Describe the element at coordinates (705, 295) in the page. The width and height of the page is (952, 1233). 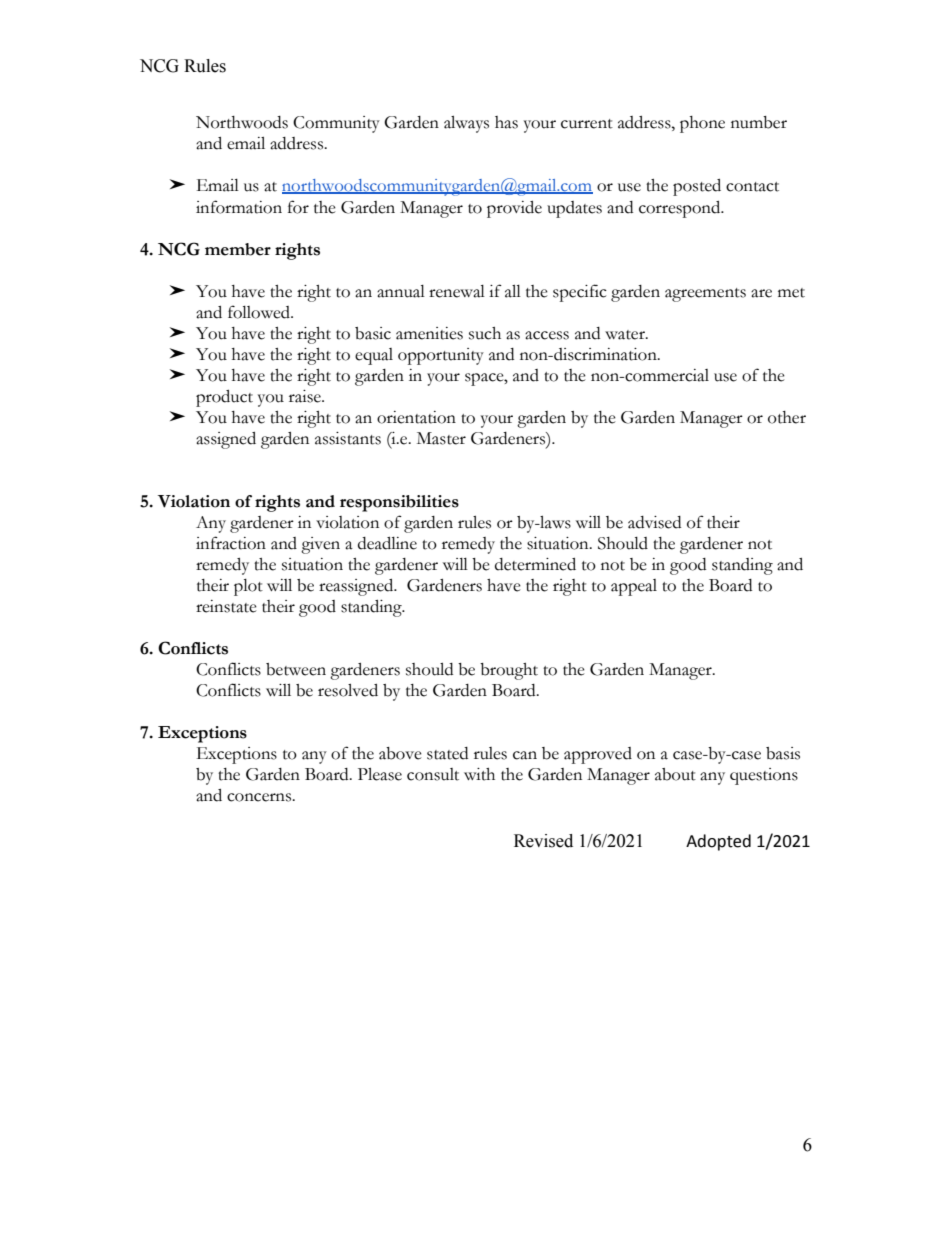
I see `agreements` at that location.
